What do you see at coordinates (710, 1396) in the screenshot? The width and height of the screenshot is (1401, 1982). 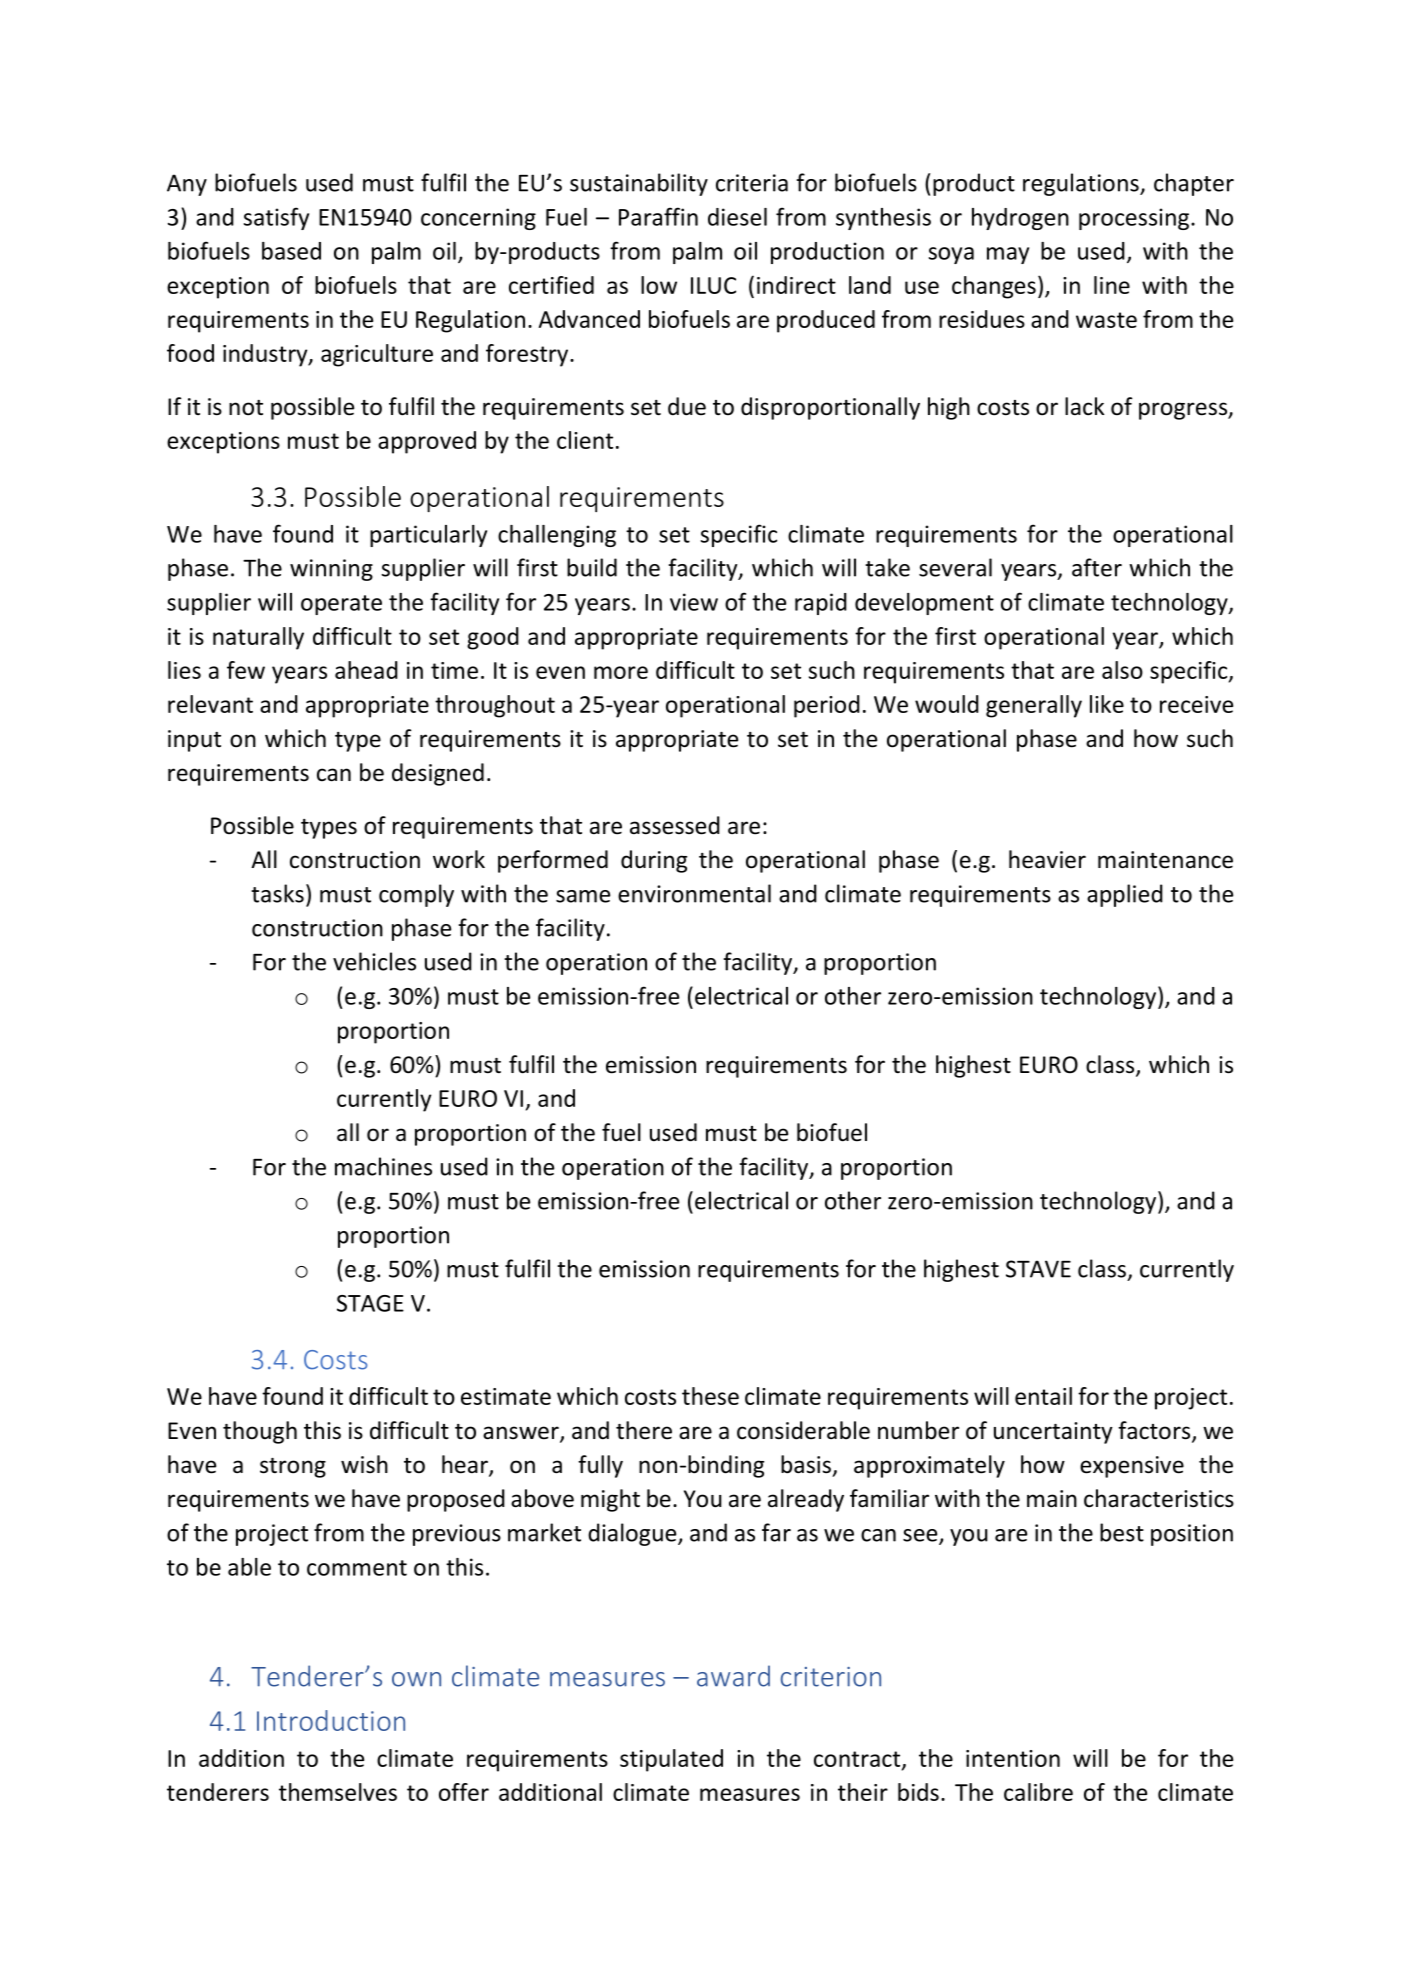 I see `these` at bounding box center [710, 1396].
